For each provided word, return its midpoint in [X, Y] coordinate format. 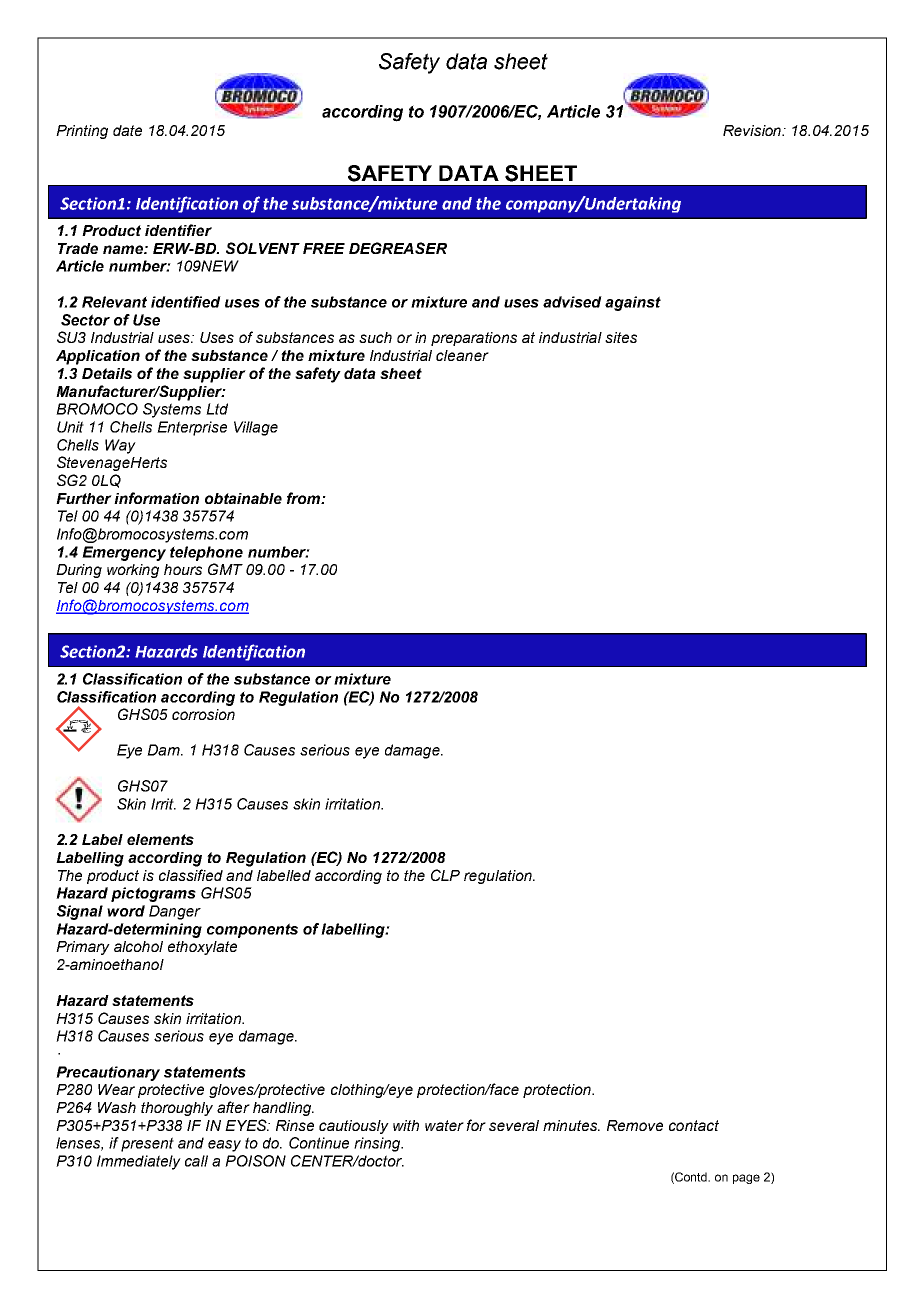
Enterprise [192, 428]
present [147, 1144]
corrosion [203, 714]
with [406, 1125]
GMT [225, 569]
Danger [175, 912]
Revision [753, 130]
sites [621, 337]
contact [694, 1125]
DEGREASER [398, 248]
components [252, 930]
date [127, 130]
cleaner [462, 355]
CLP [445, 875]
